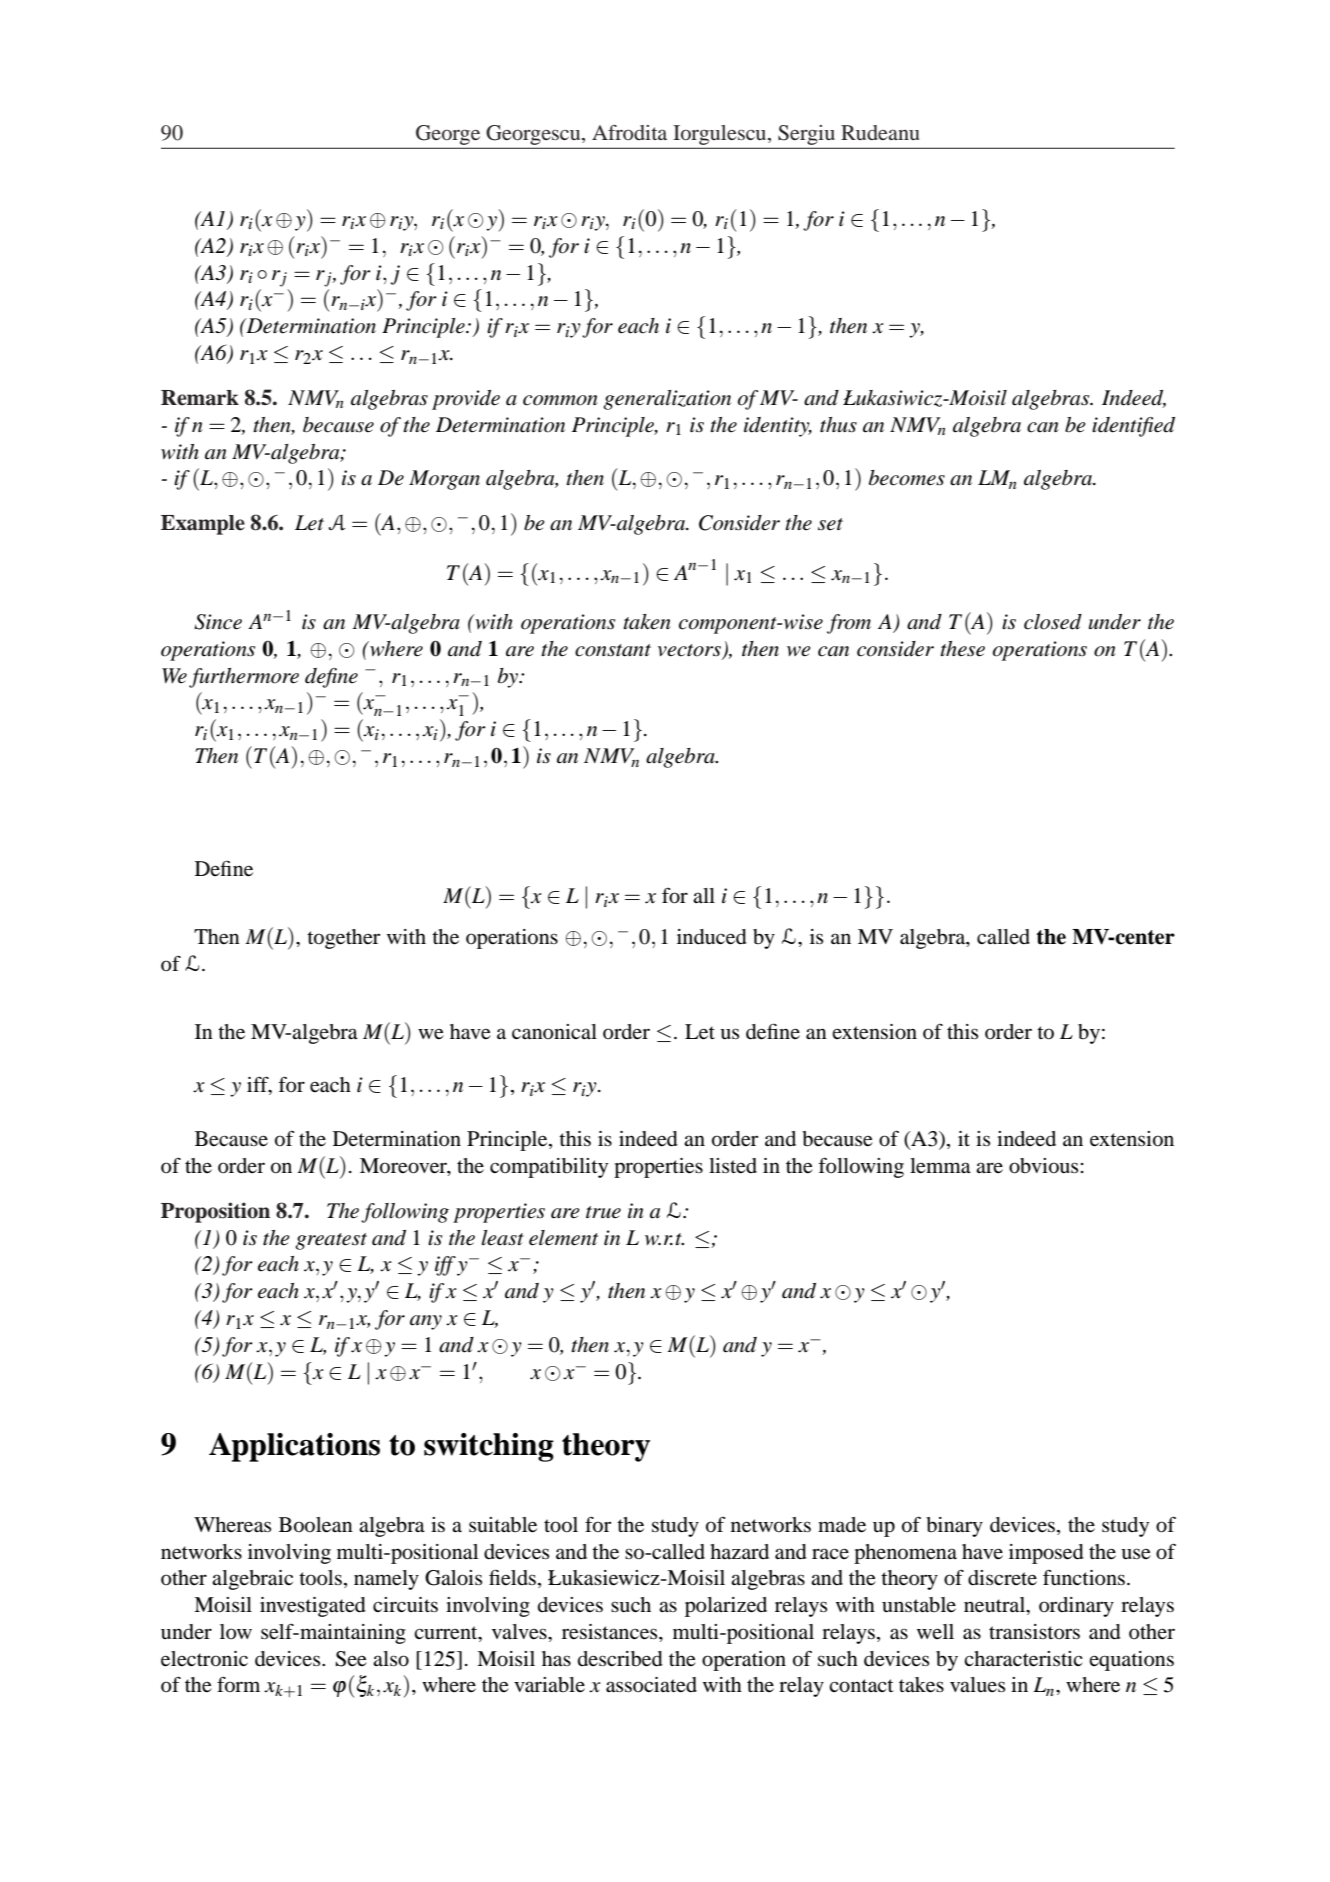 This screenshot has width=1330, height=1882. Describe the element at coordinates (554, 1032) in the screenshot. I see `canonical` at that location.
